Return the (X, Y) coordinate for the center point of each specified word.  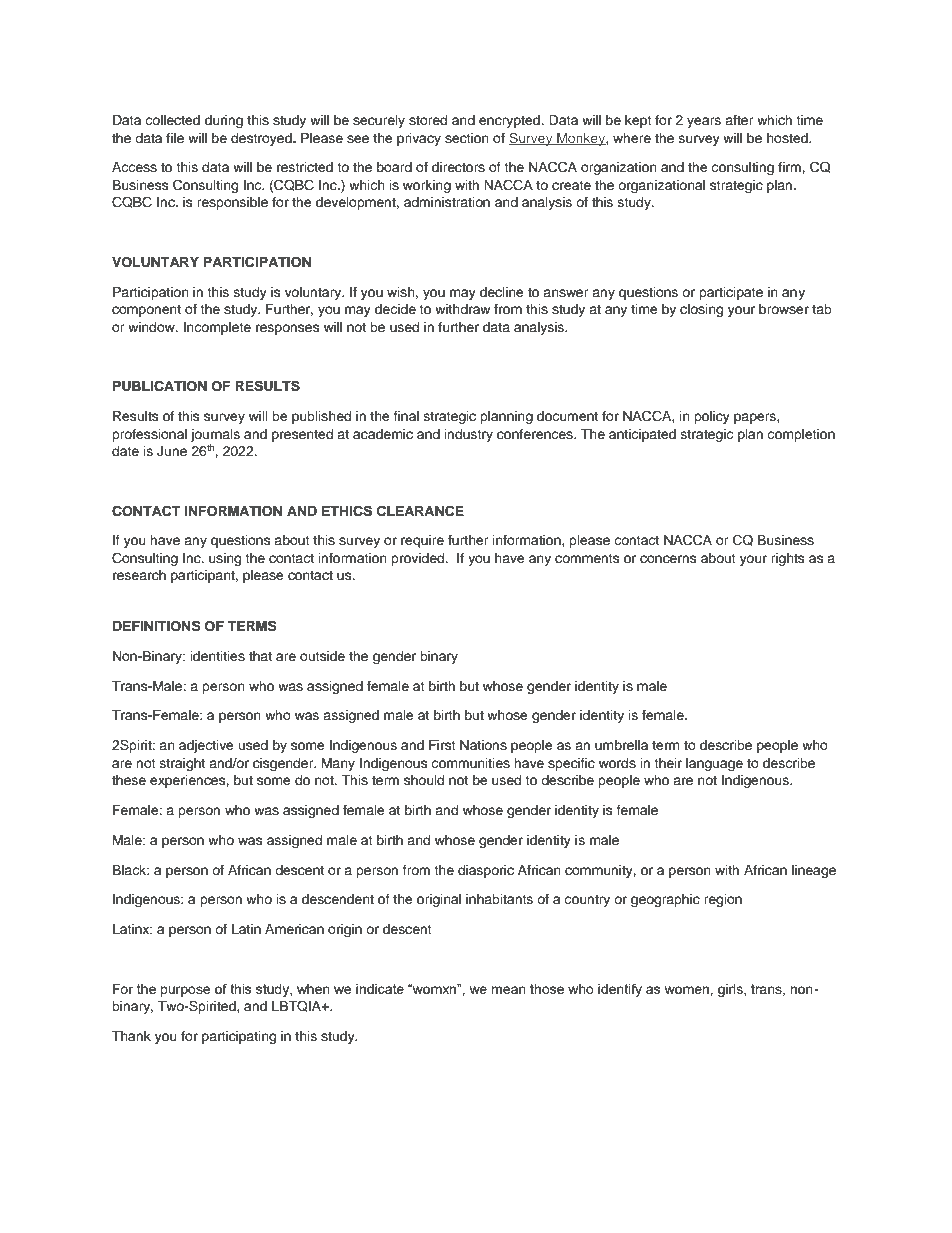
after (739, 120)
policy (712, 417)
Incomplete (217, 328)
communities (470, 763)
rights (788, 559)
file (175, 138)
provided (419, 559)
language (714, 764)
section (467, 138)
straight (182, 764)
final (406, 416)
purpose (185, 991)
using (225, 559)
